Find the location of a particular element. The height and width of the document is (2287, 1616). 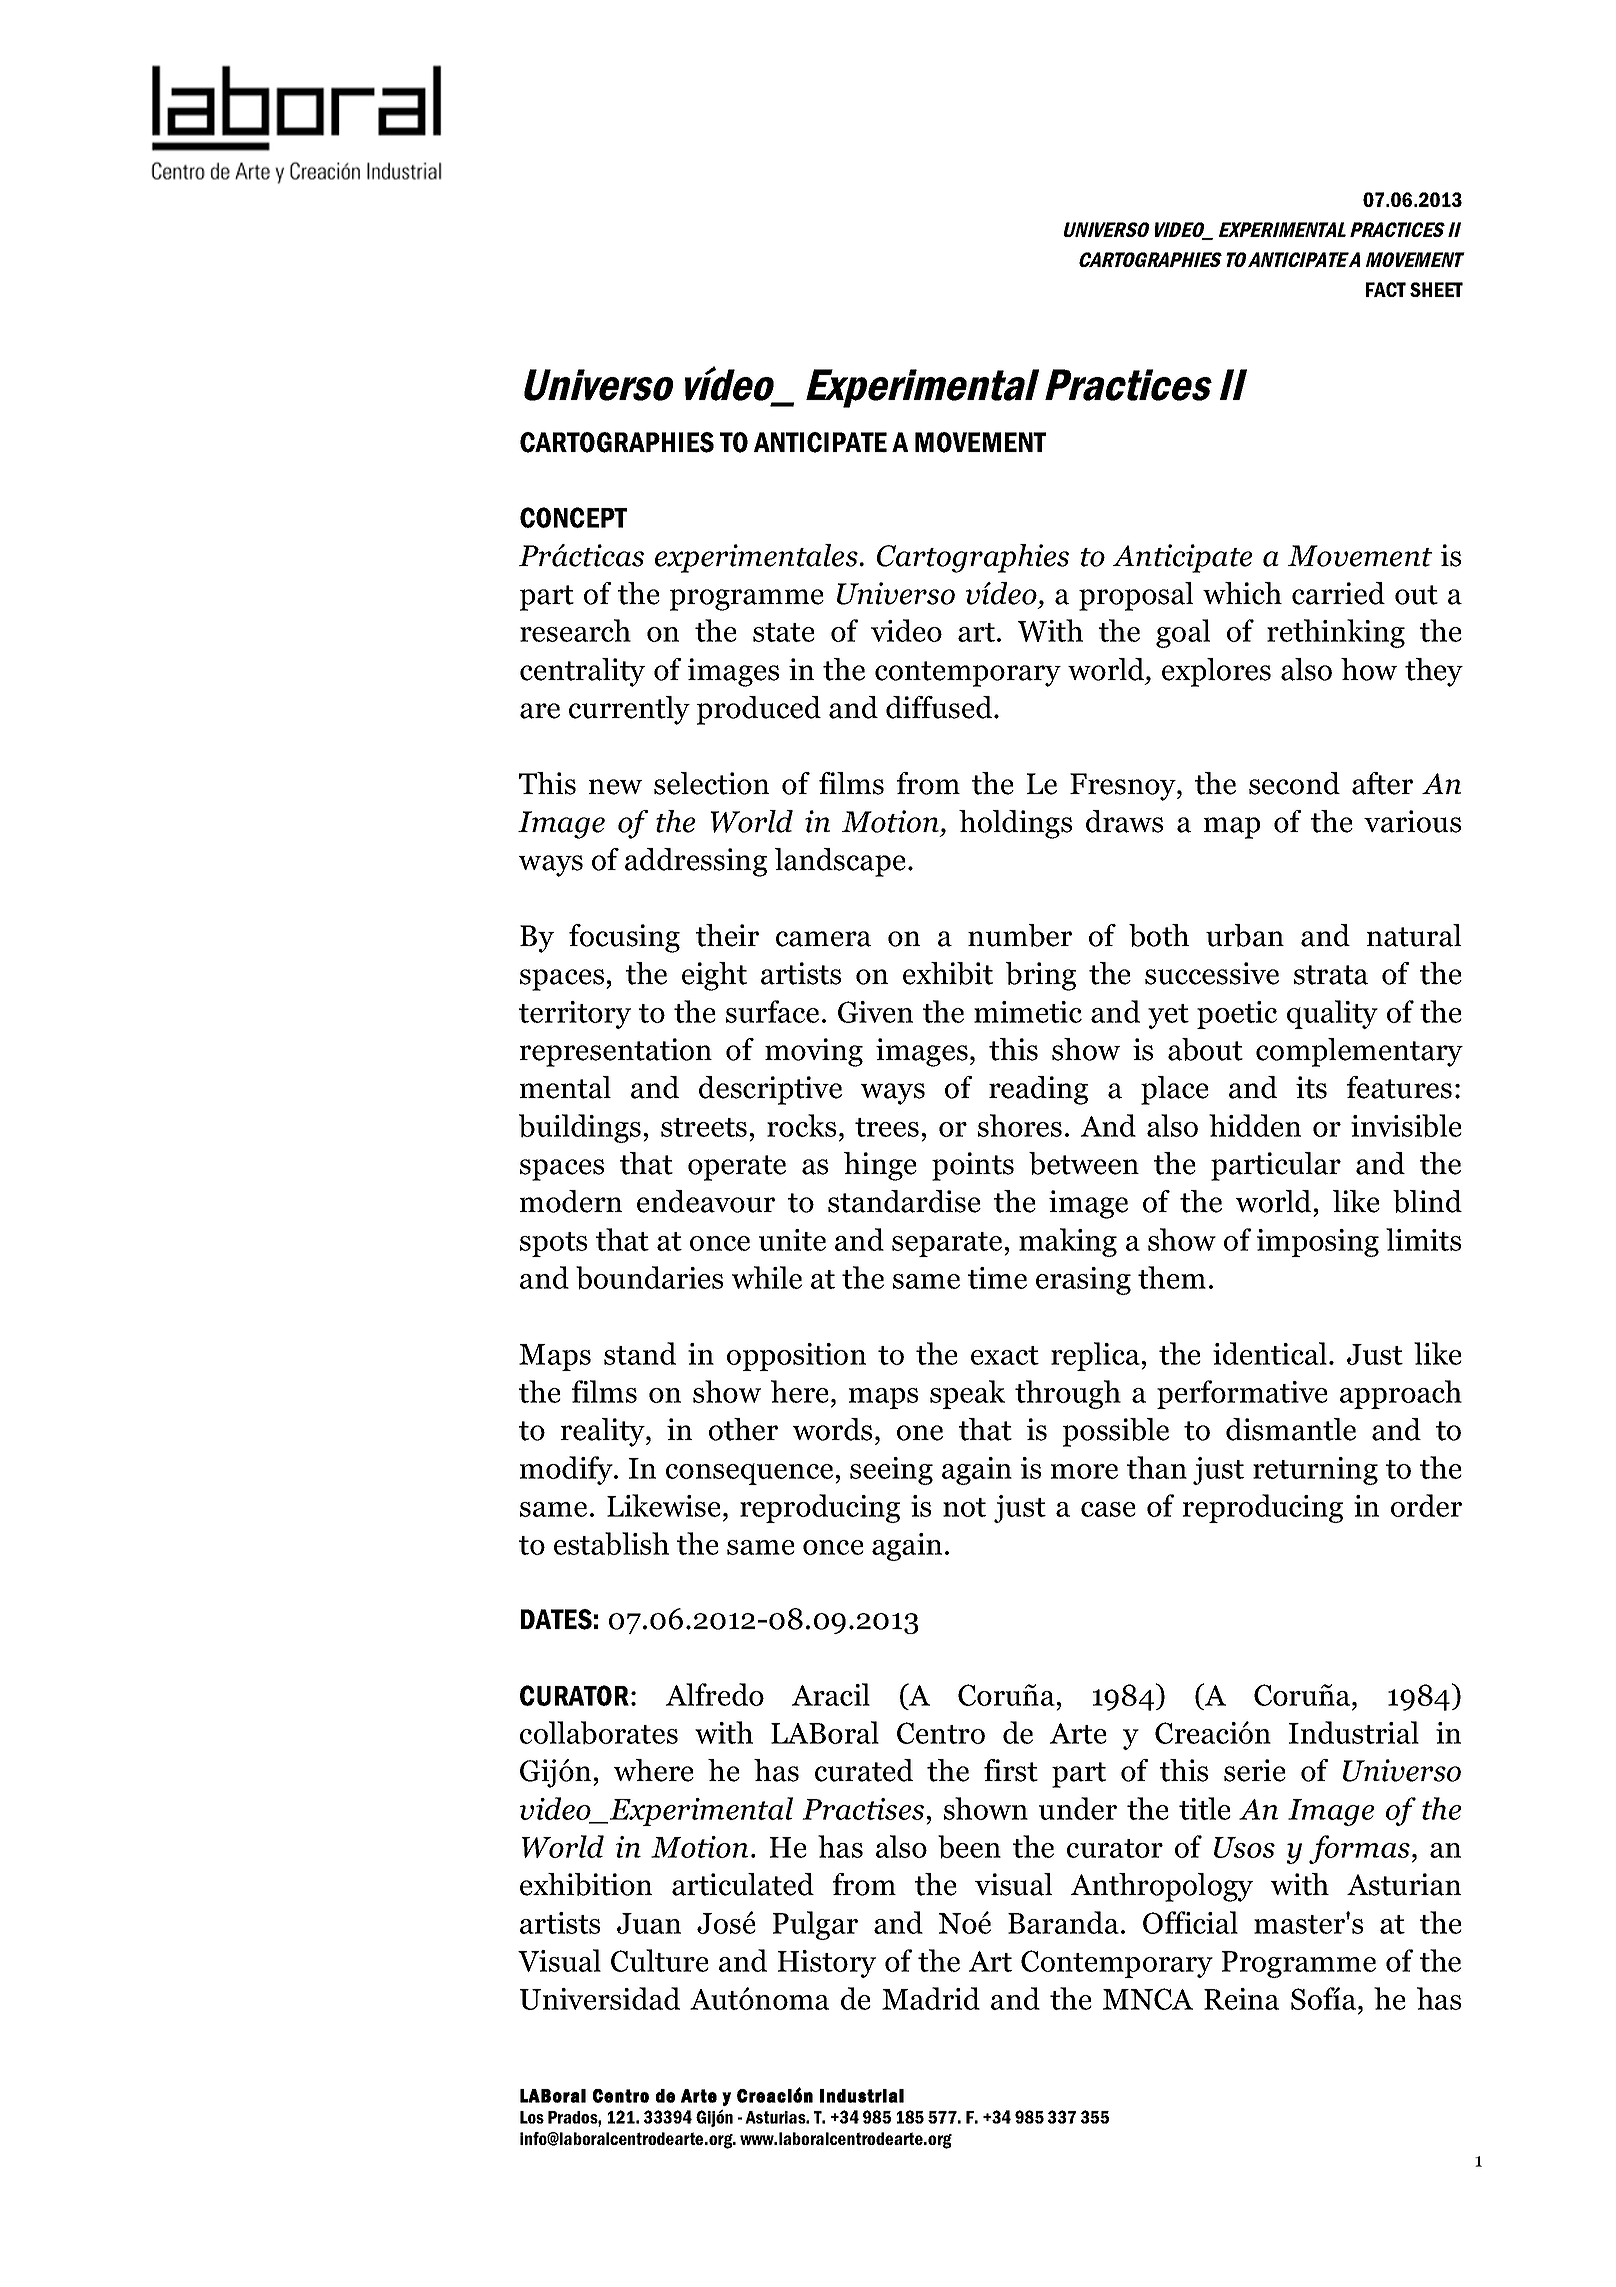

DATES is located at coordinates (556, 1619).
